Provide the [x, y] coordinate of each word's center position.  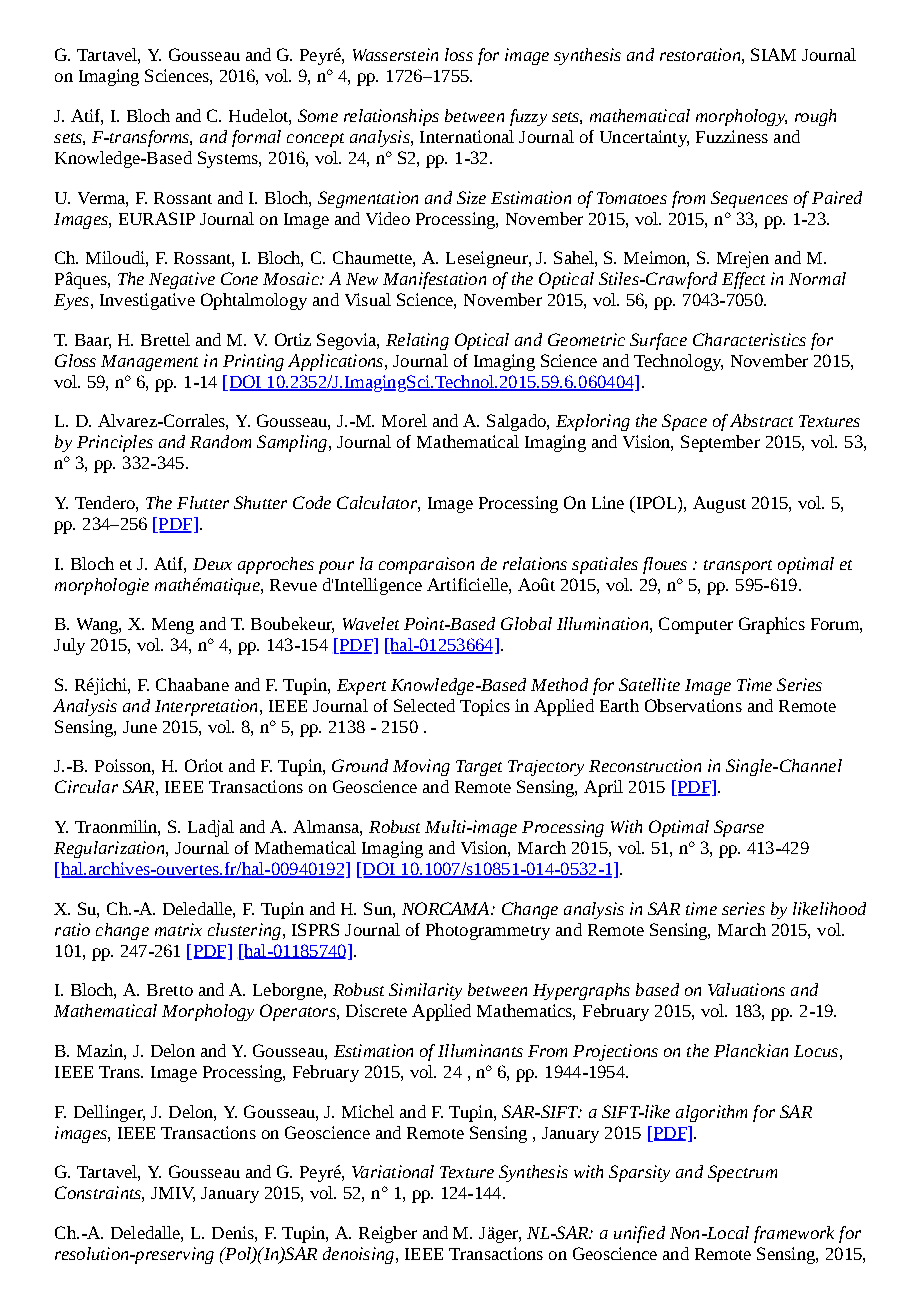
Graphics [772, 625]
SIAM [773, 54]
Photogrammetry [488, 931]
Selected [424, 705]
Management [149, 363]
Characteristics [749, 339]
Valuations [746, 989]
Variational [393, 1171]
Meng [173, 626]
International [467, 136]
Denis [234, 1232]
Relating [417, 341]
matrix [178, 929]
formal [256, 138]
